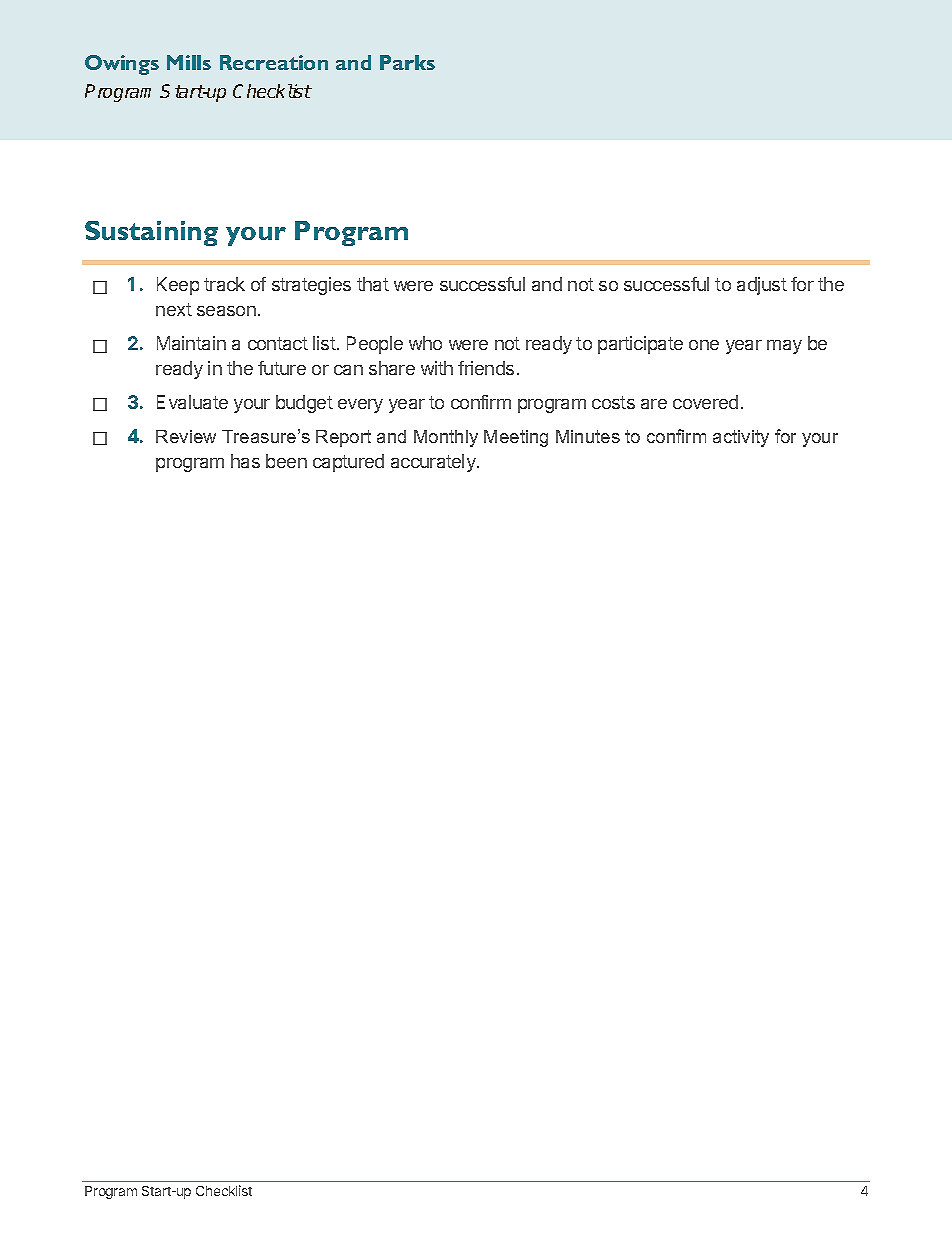 The height and width of the screenshot is (1233, 952). Describe the element at coordinates (373, 284) in the screenshot. I see `that` at that location.
